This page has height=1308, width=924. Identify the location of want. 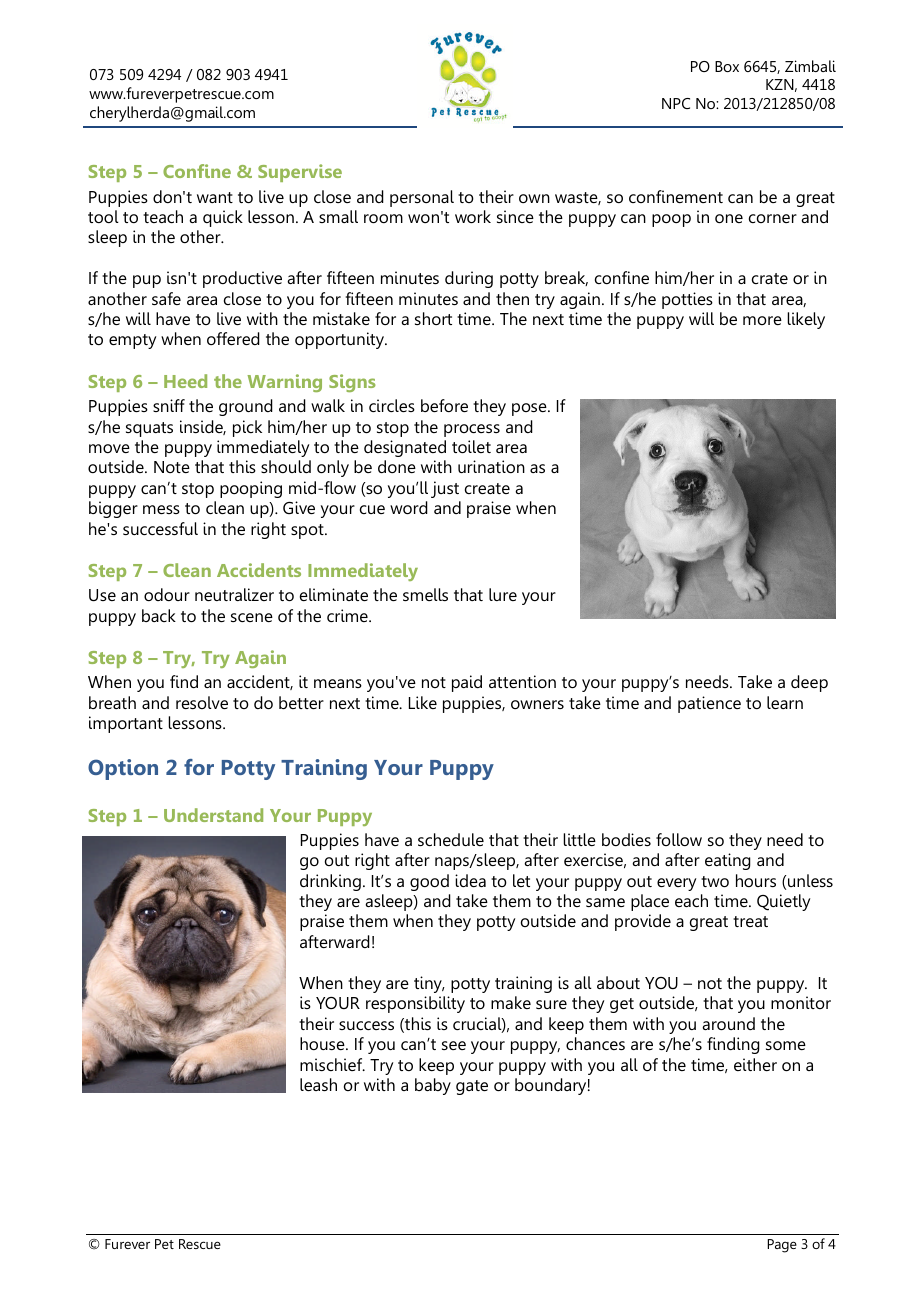
(215, 197).
